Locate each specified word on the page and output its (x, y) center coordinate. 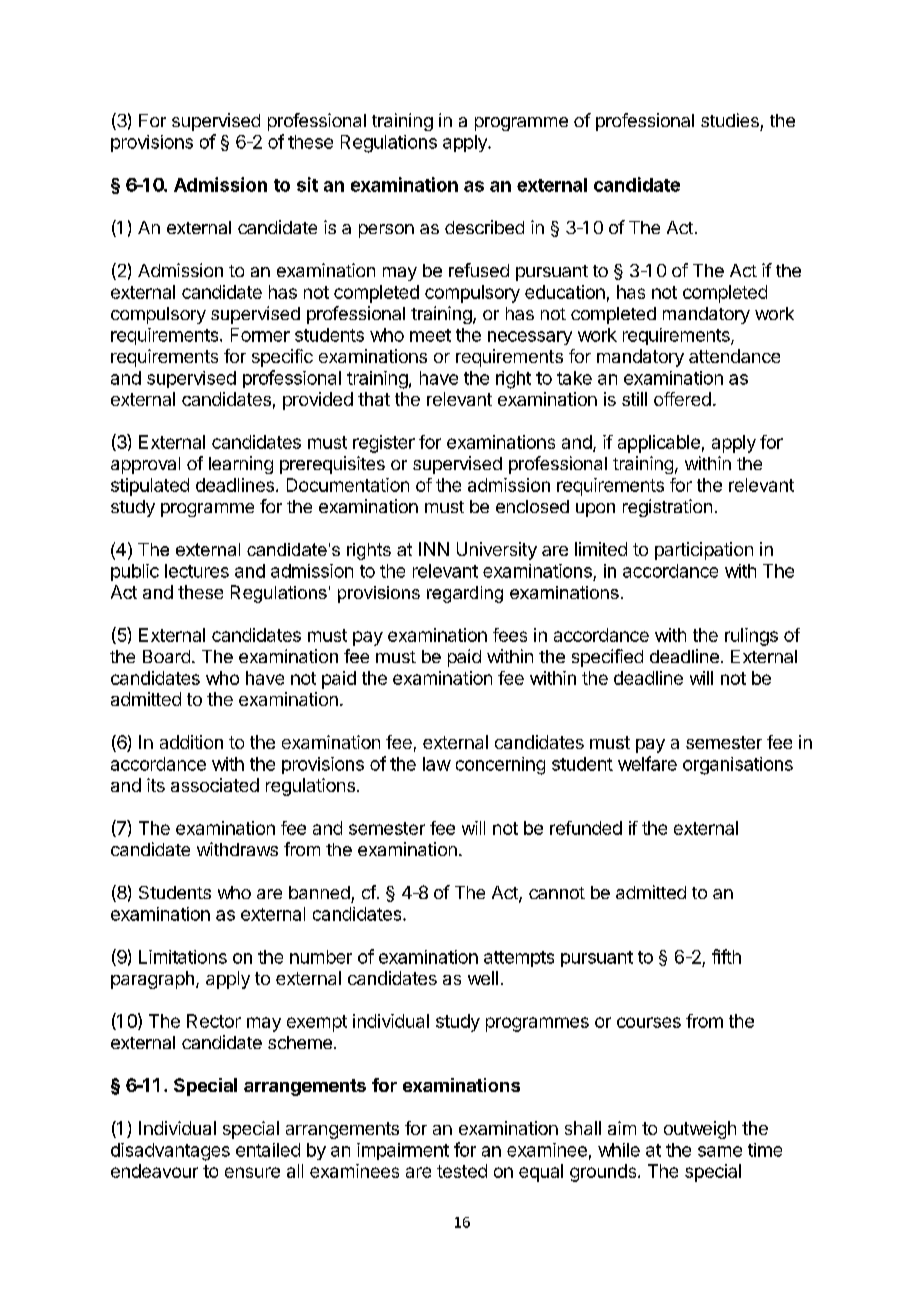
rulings (751, 637)
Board (166, 656)
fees (510, 635)
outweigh (700, 1130)
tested (462, 1171)
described (484, 227)
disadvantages (170, 1152)
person (386, 231)
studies (730, 120)
